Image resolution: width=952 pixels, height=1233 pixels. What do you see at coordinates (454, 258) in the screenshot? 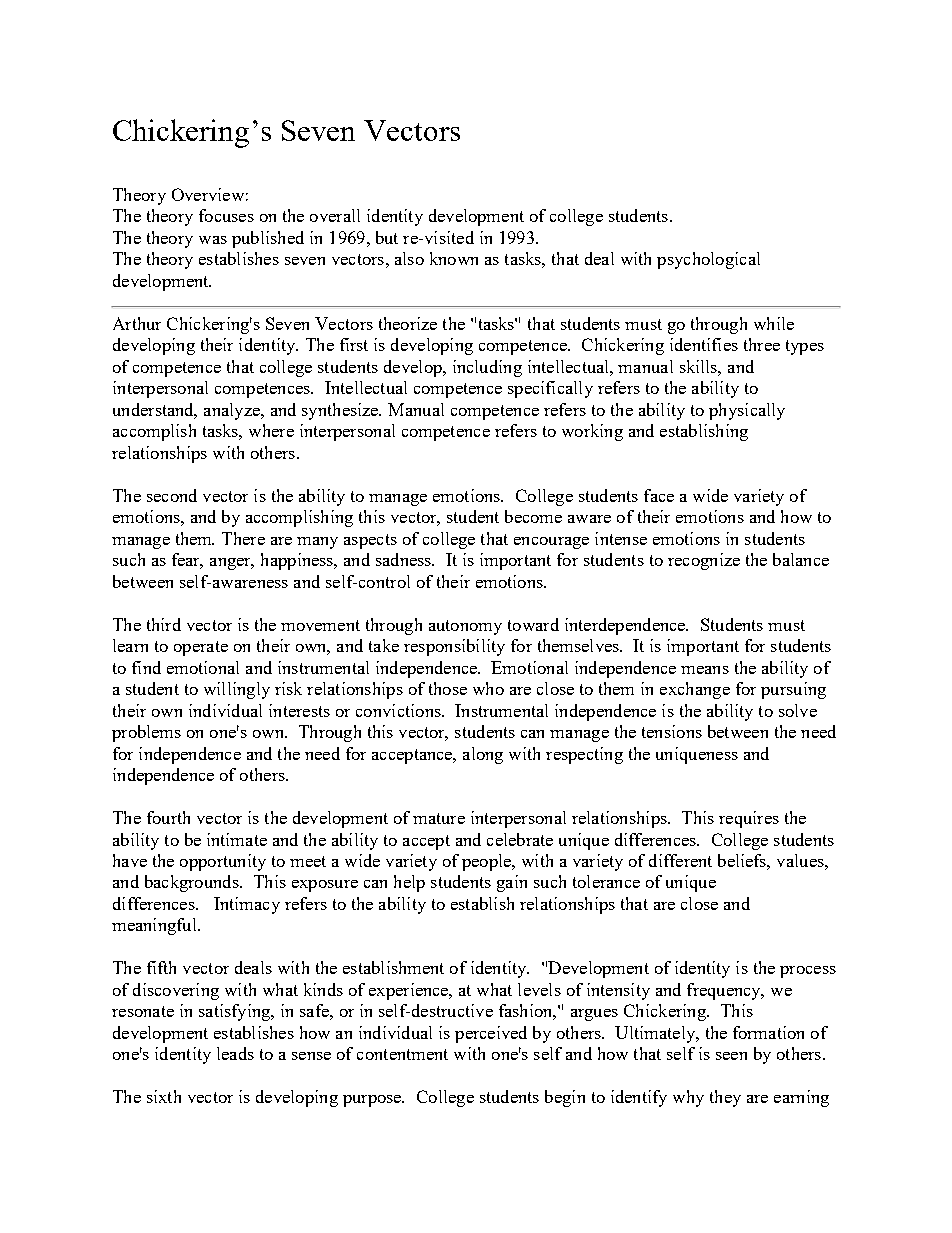
I see `known` at bounding box center [454, 258].
